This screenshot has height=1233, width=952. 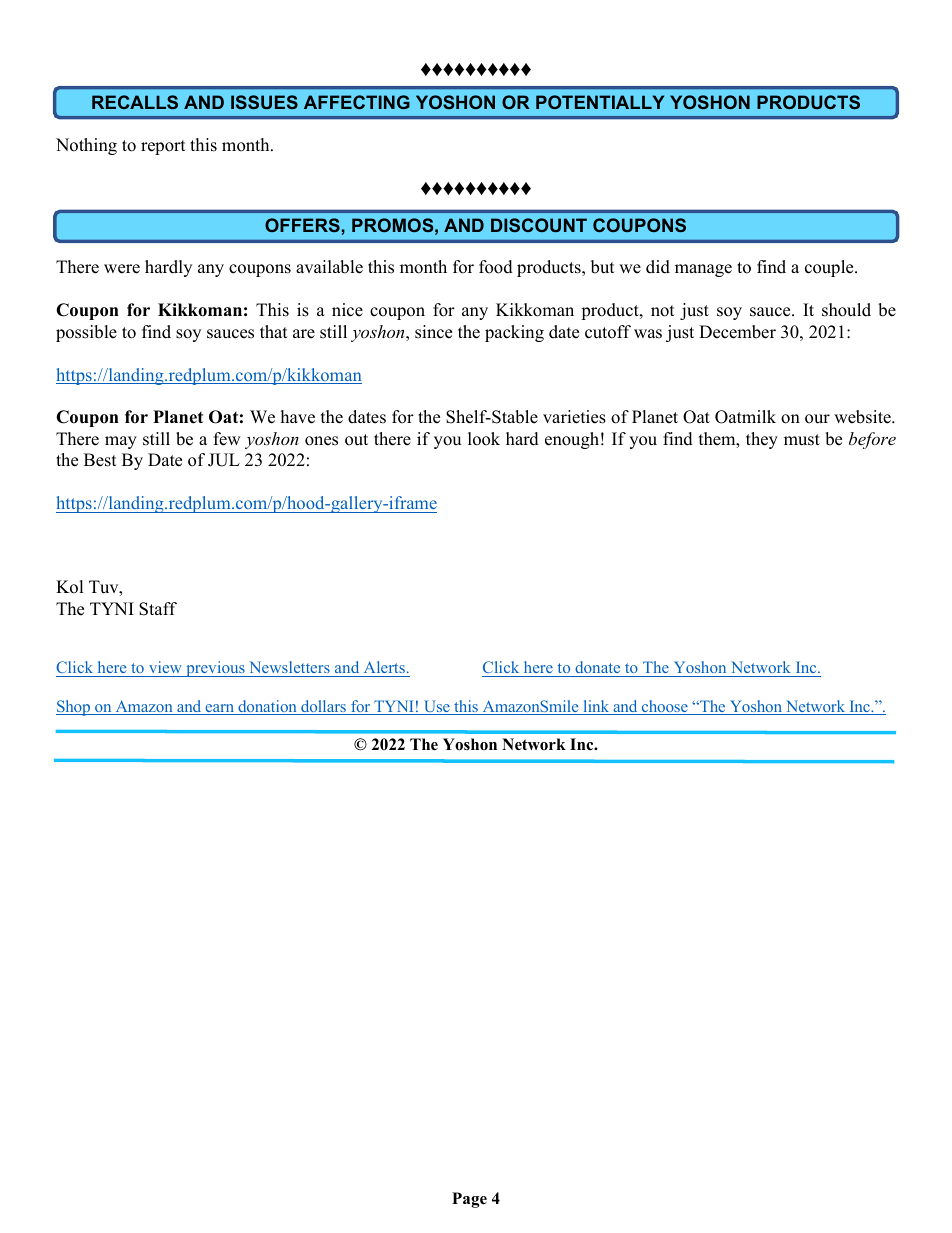 What do you see at coordinates (737, 332) in the screenshot?
I see `December` at bounding box center [737, 332].
